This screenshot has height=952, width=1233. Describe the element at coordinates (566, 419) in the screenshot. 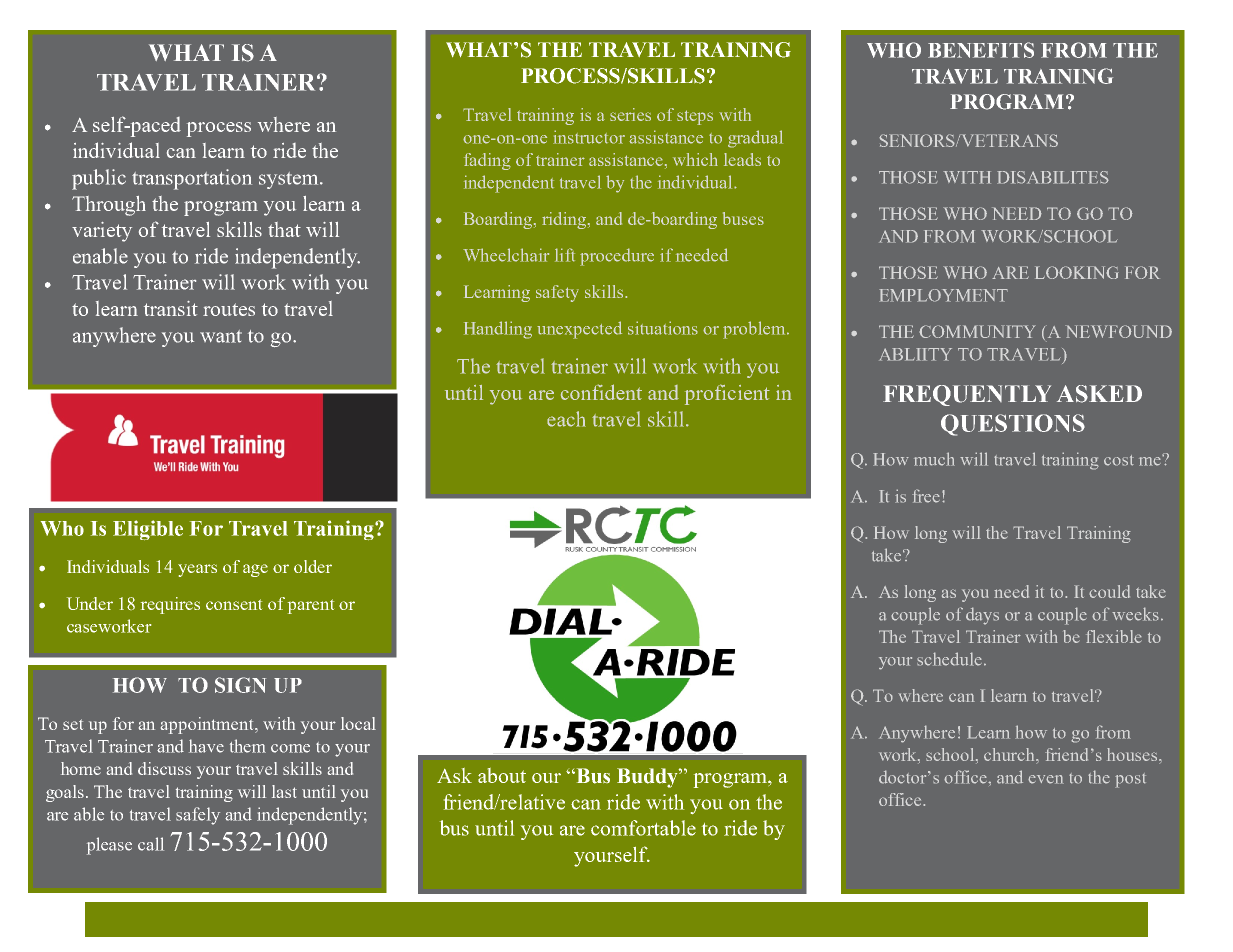

I see `each` at that location.
